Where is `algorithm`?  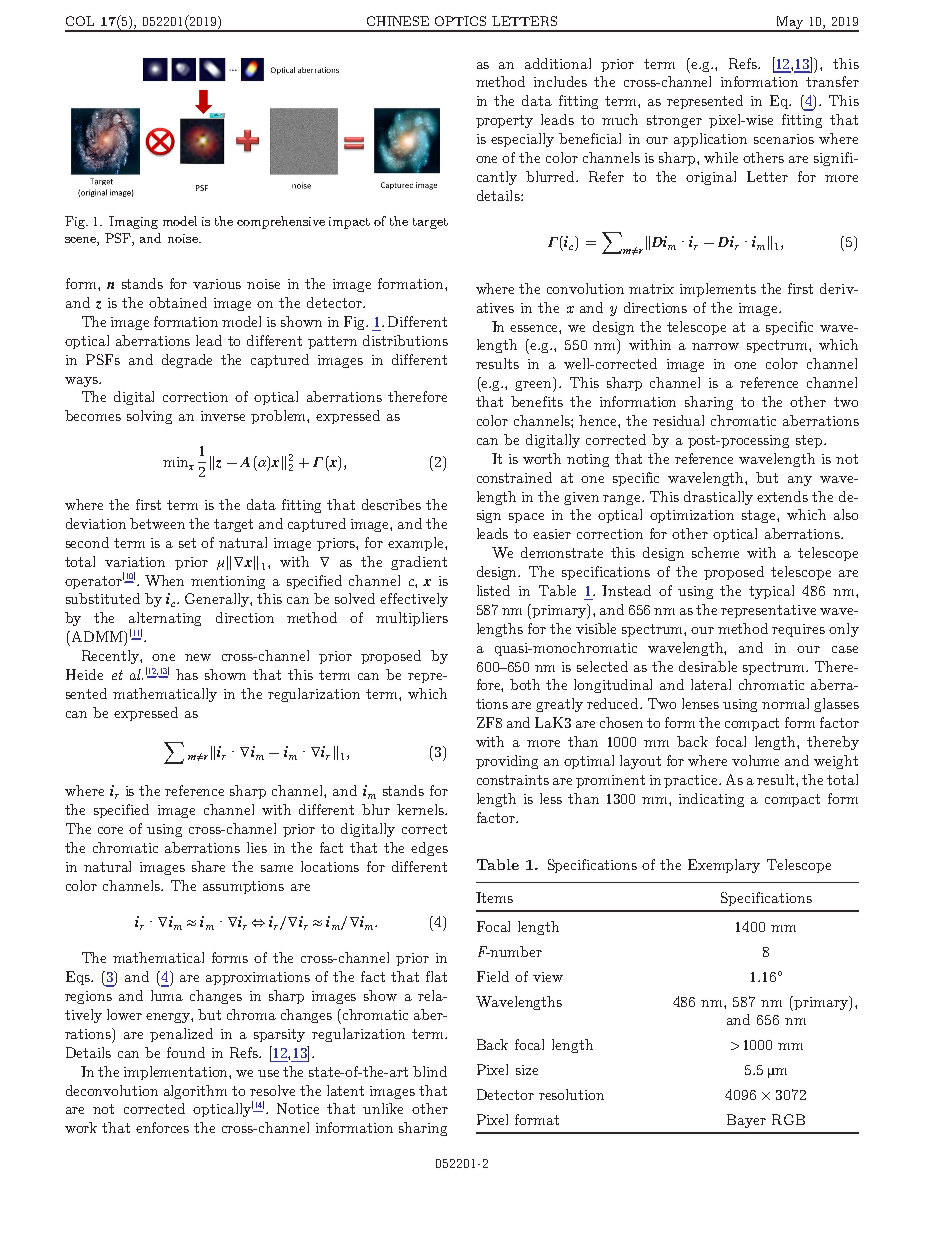
algorithm is located at coordinates (195, 1092).
